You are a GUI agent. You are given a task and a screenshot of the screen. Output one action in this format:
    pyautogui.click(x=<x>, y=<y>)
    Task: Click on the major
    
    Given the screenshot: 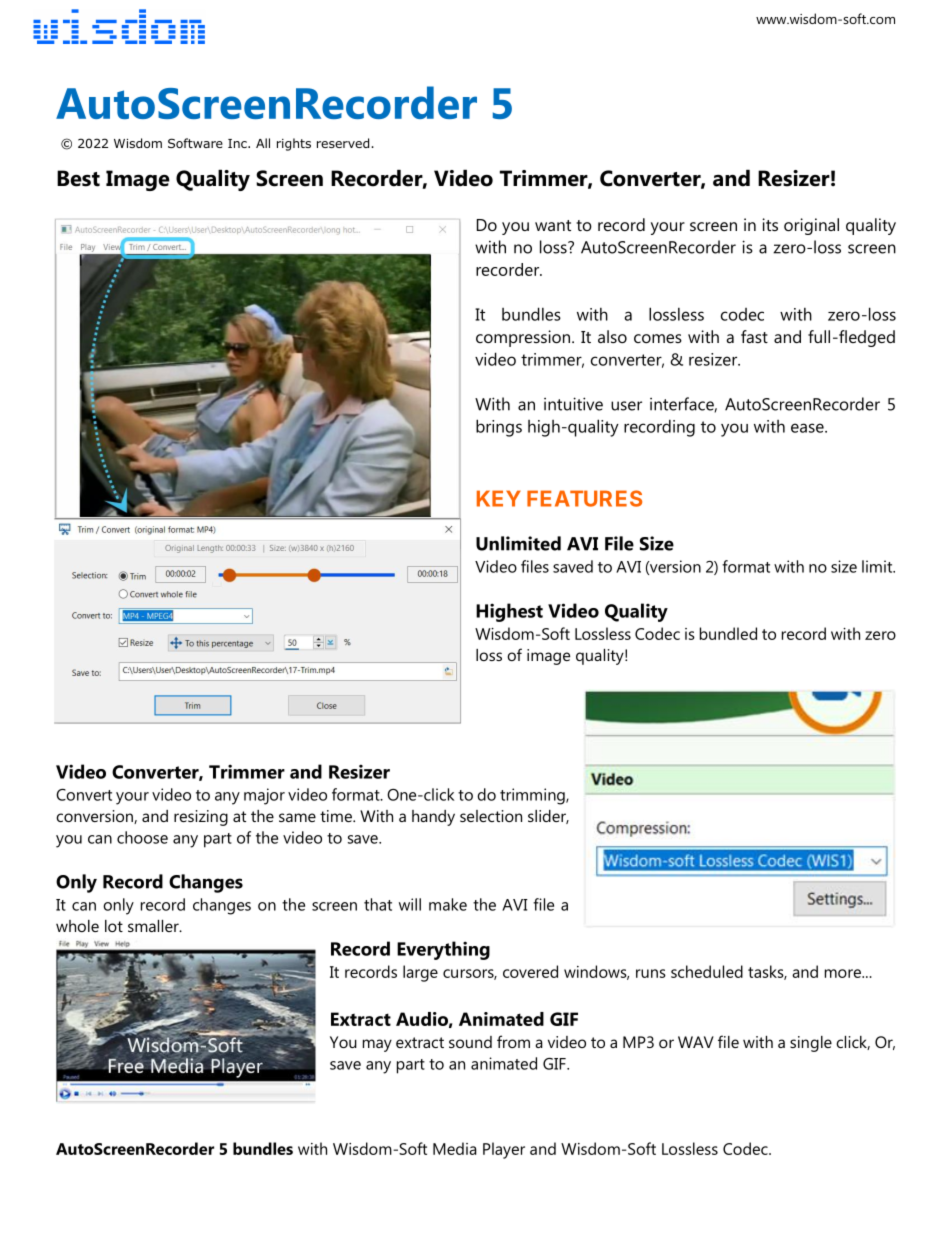 What is the action you would take?
    pyautogui.click(x=264, y=796)
